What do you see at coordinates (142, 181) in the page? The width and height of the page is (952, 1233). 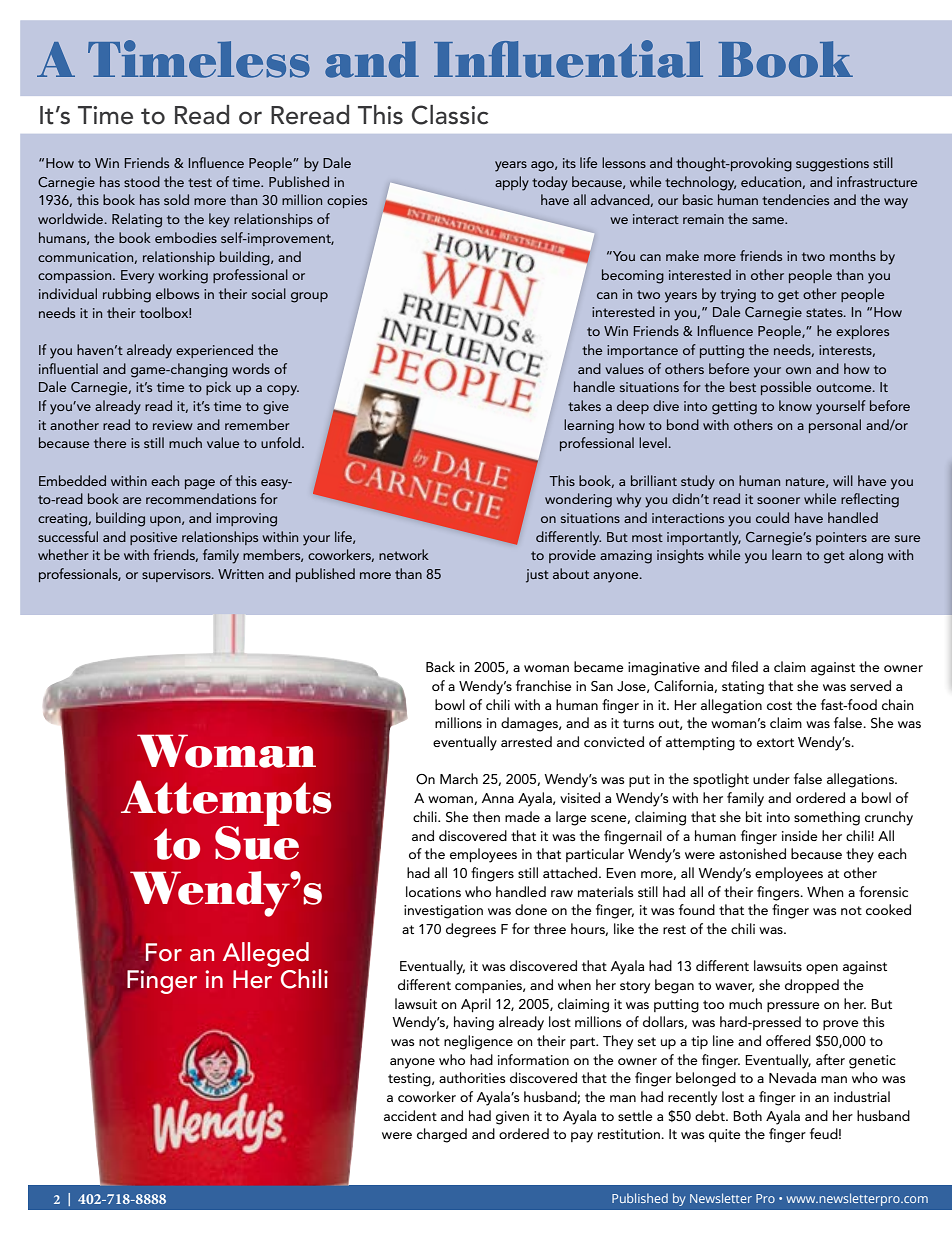 I see `stood` at bounding box center [142, 181].
